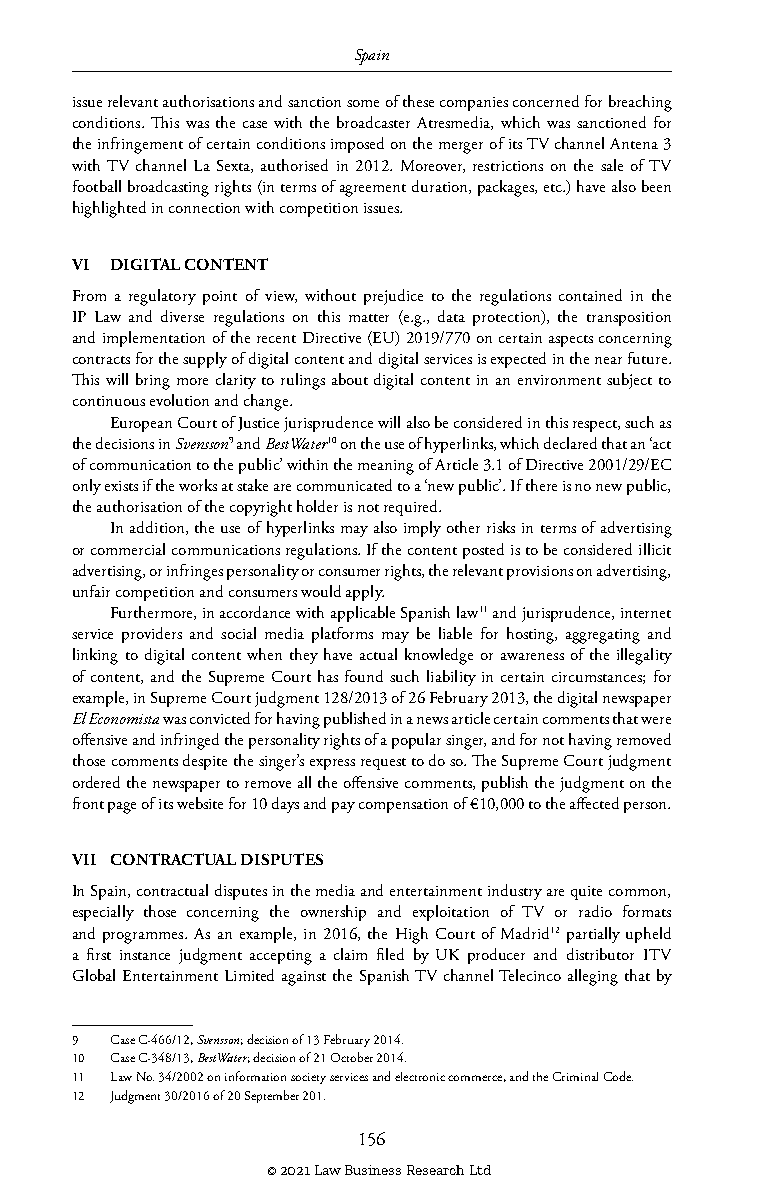 This image has height=1186, width=758. Describe the element at coordinates (350, 379) in the image. I see `about` at that location.
